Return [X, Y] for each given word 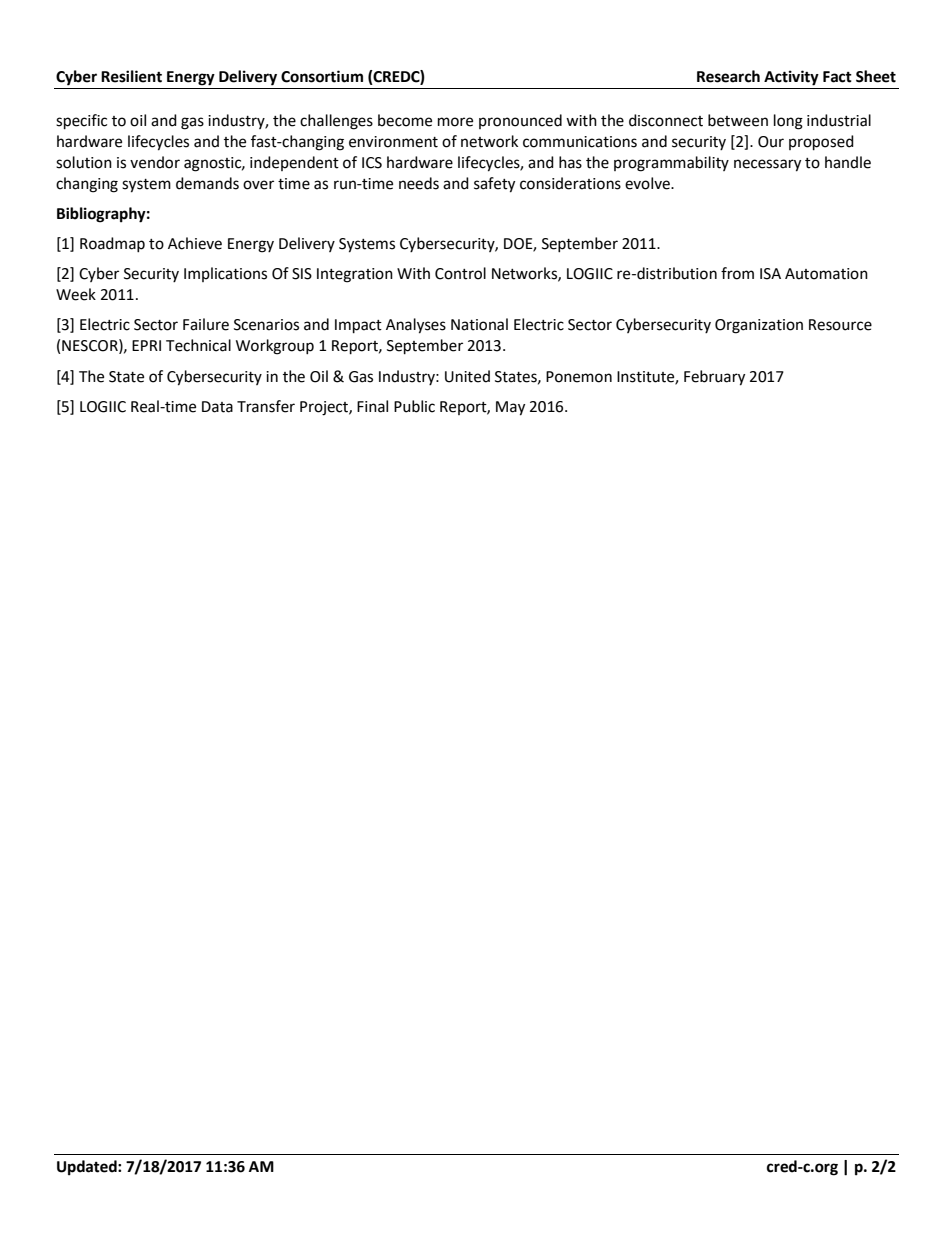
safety [494, 185]
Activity [791, 78]
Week [76, 294]
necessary [767, 165]
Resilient [131, 76]
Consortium [322, 76]
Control [460, 273]
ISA [770, 274]
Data [217, 407]
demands [207, 183]
